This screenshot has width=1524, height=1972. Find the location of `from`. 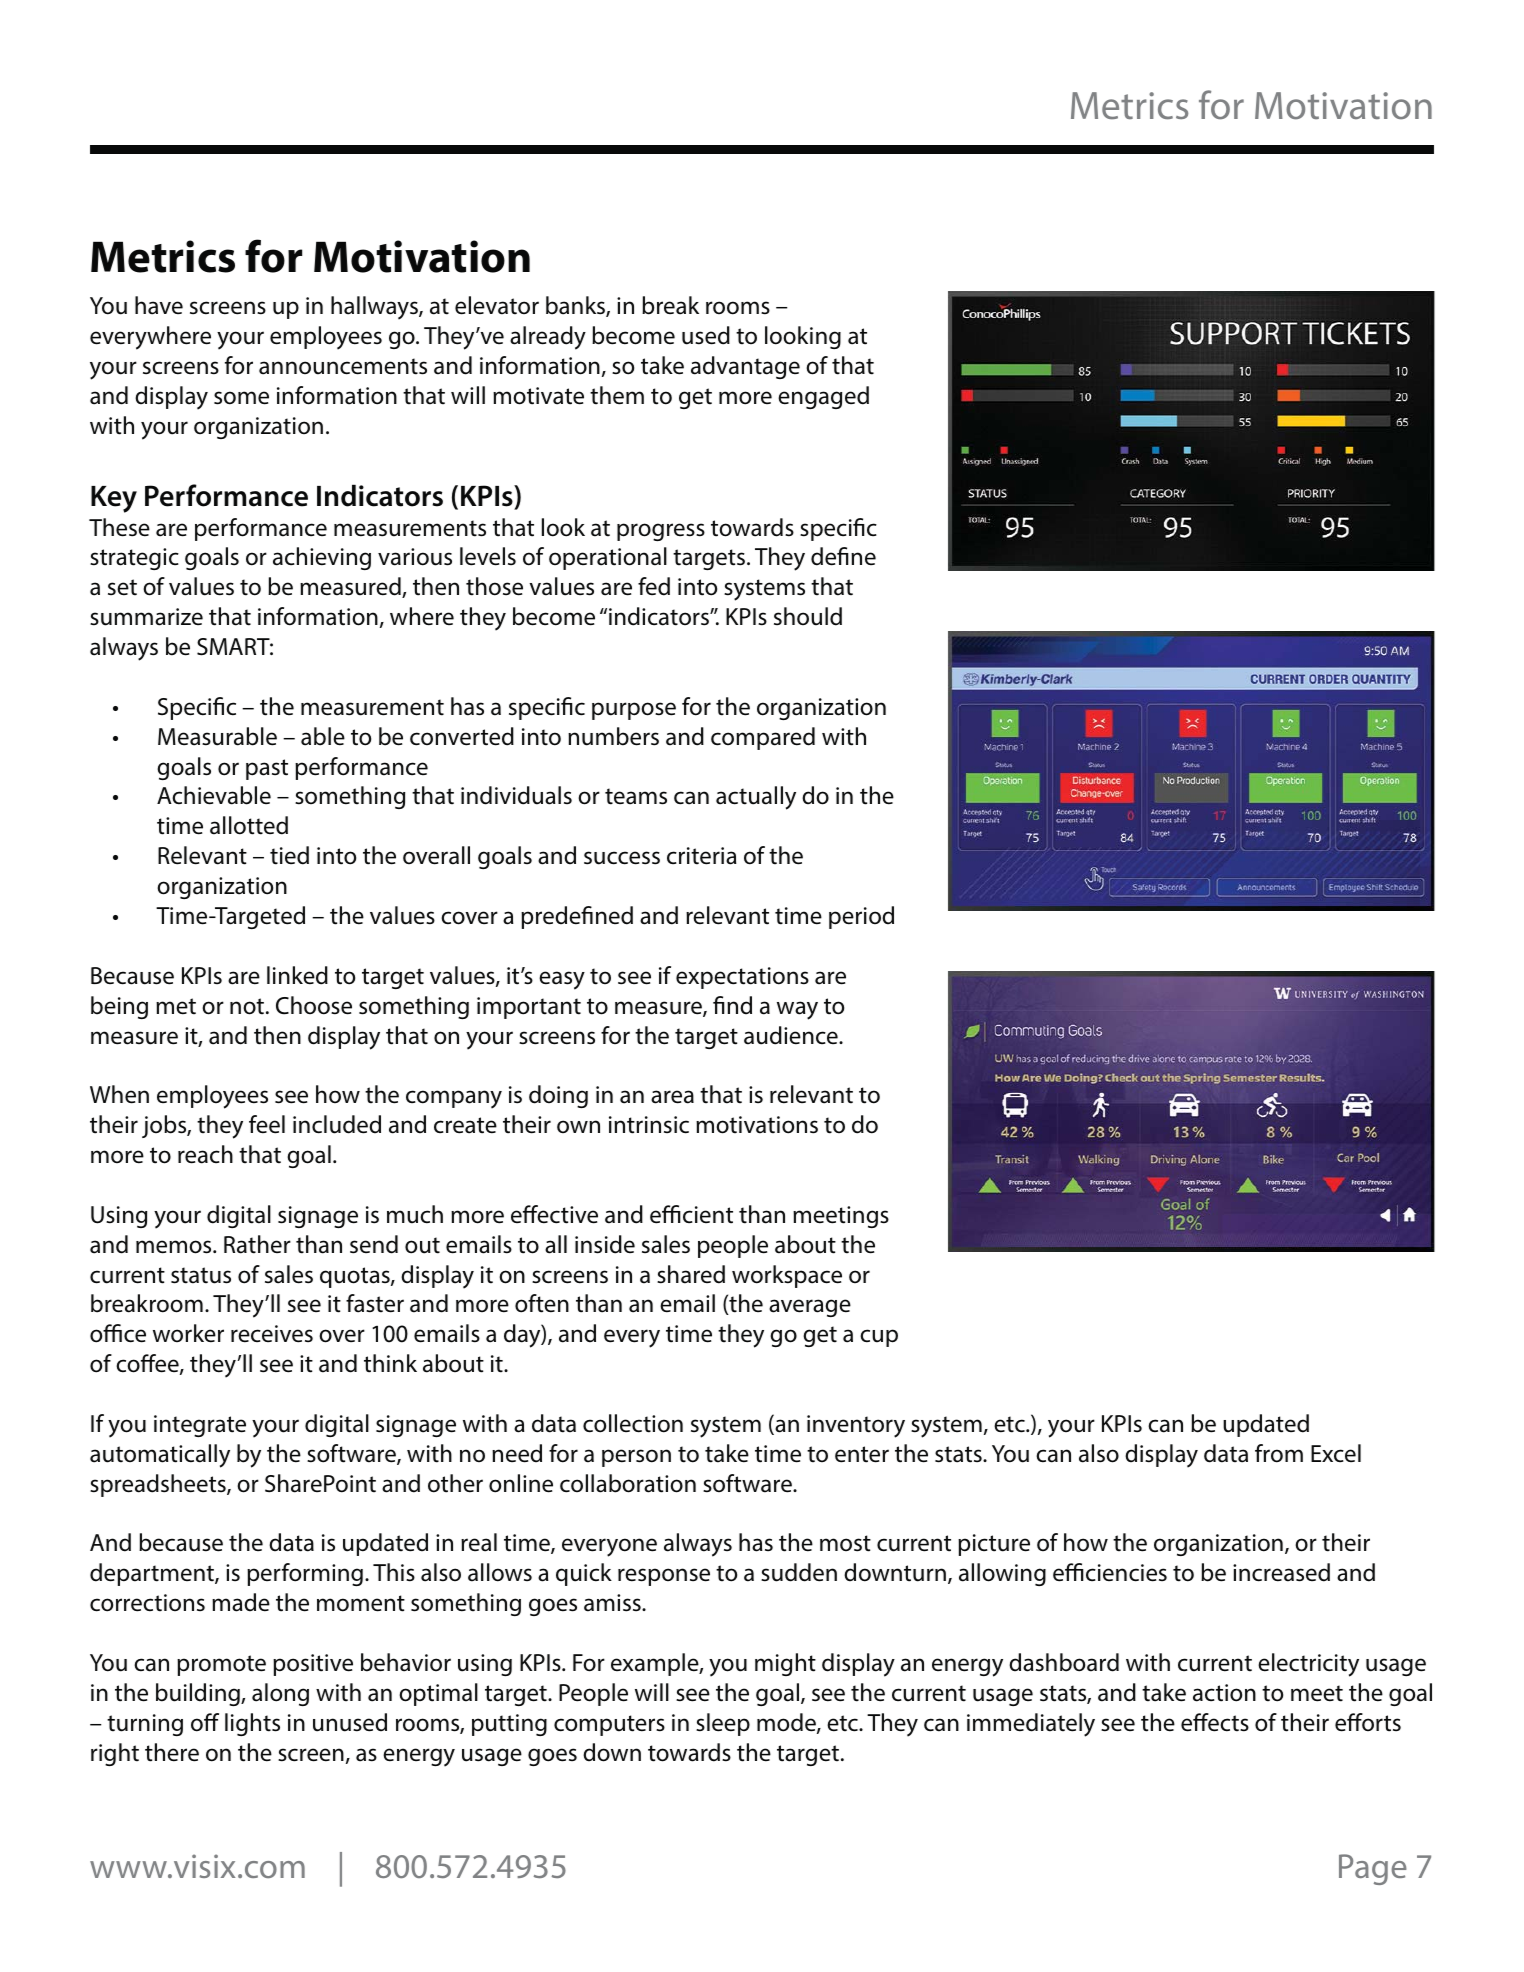

from is located at coordinates (1279, 1453).
